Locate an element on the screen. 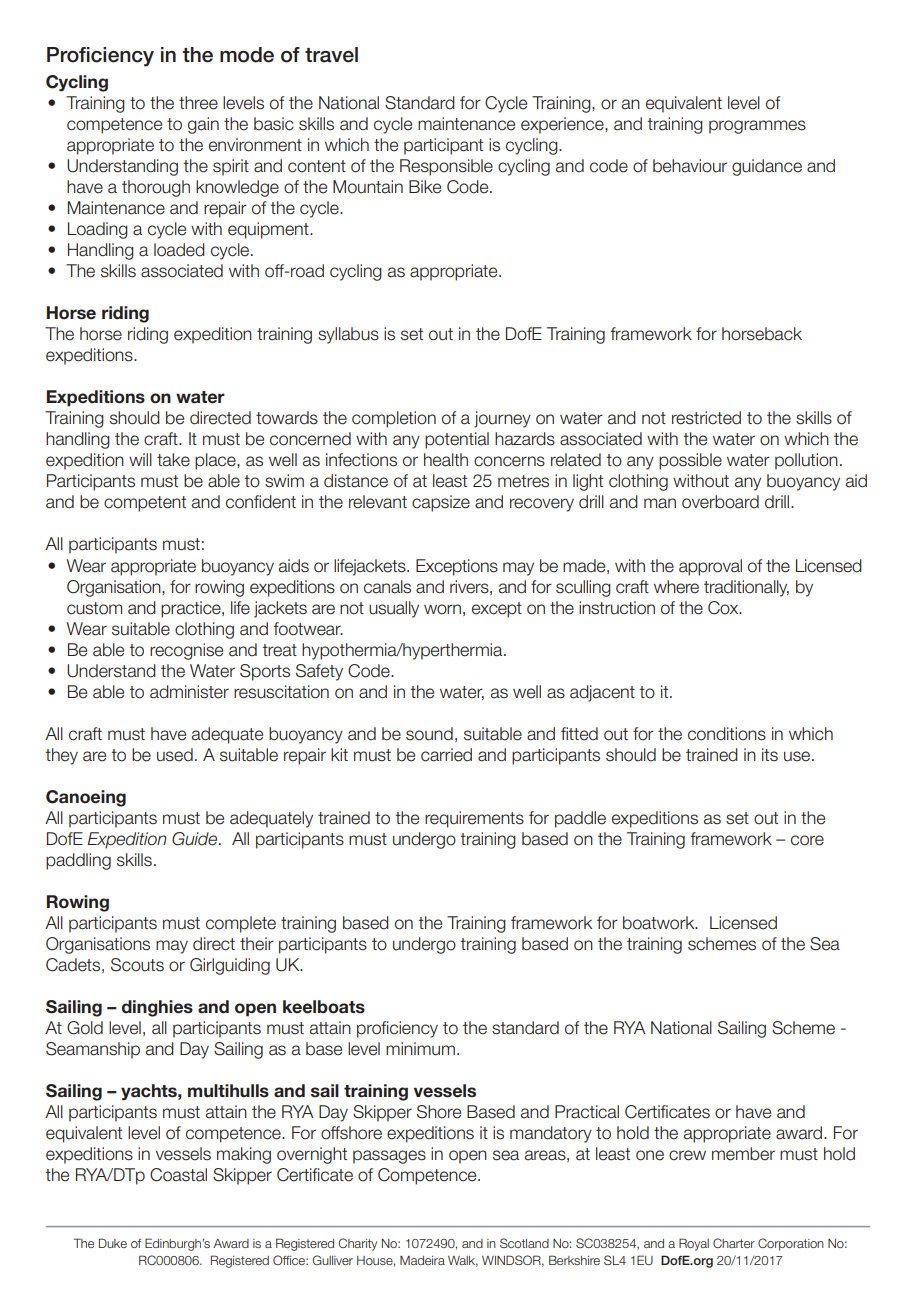 The width and height of the screenshot is (916, 1316). competent is located at coordinates (145, 504).
